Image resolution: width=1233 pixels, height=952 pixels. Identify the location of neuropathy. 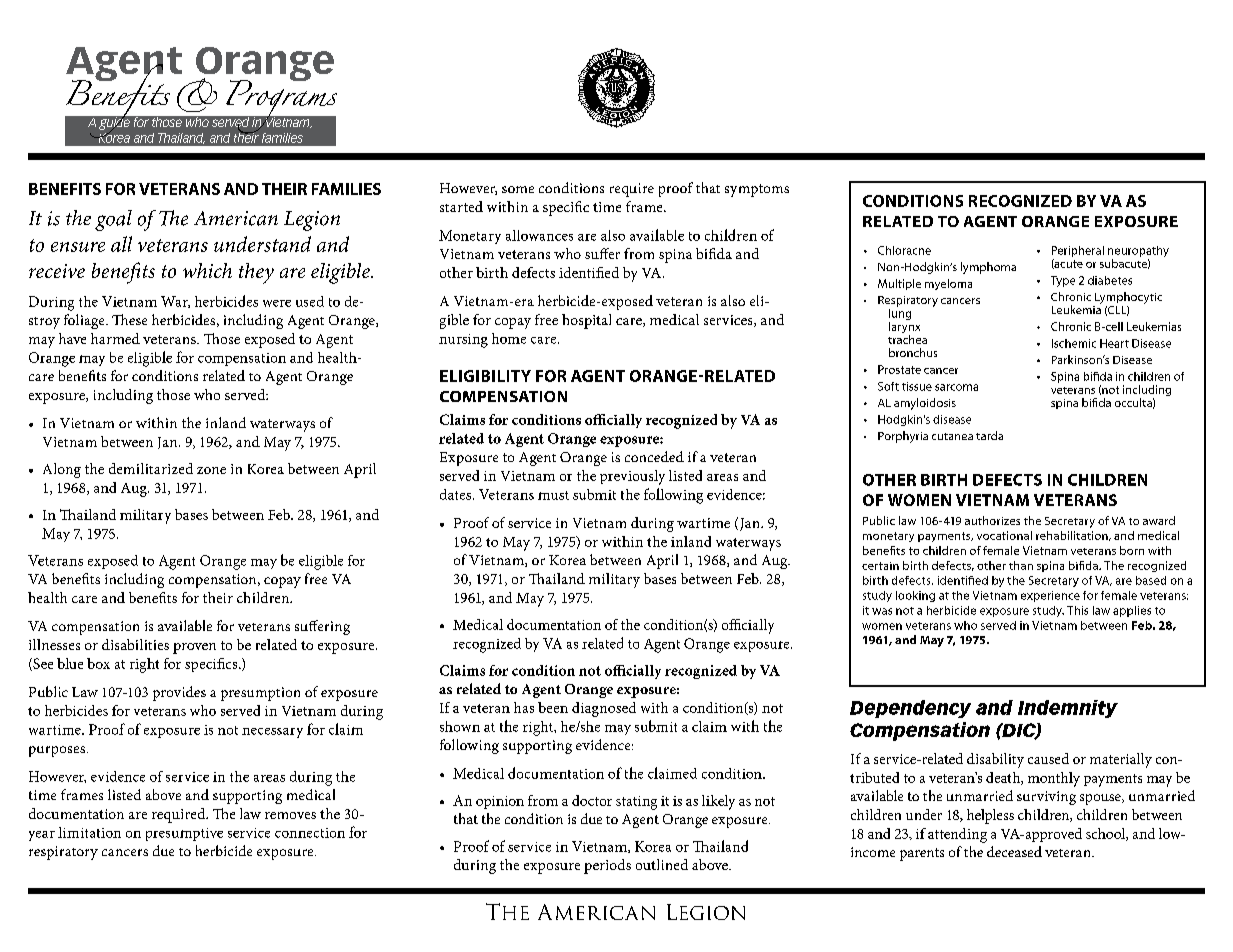
(1138, 253).
